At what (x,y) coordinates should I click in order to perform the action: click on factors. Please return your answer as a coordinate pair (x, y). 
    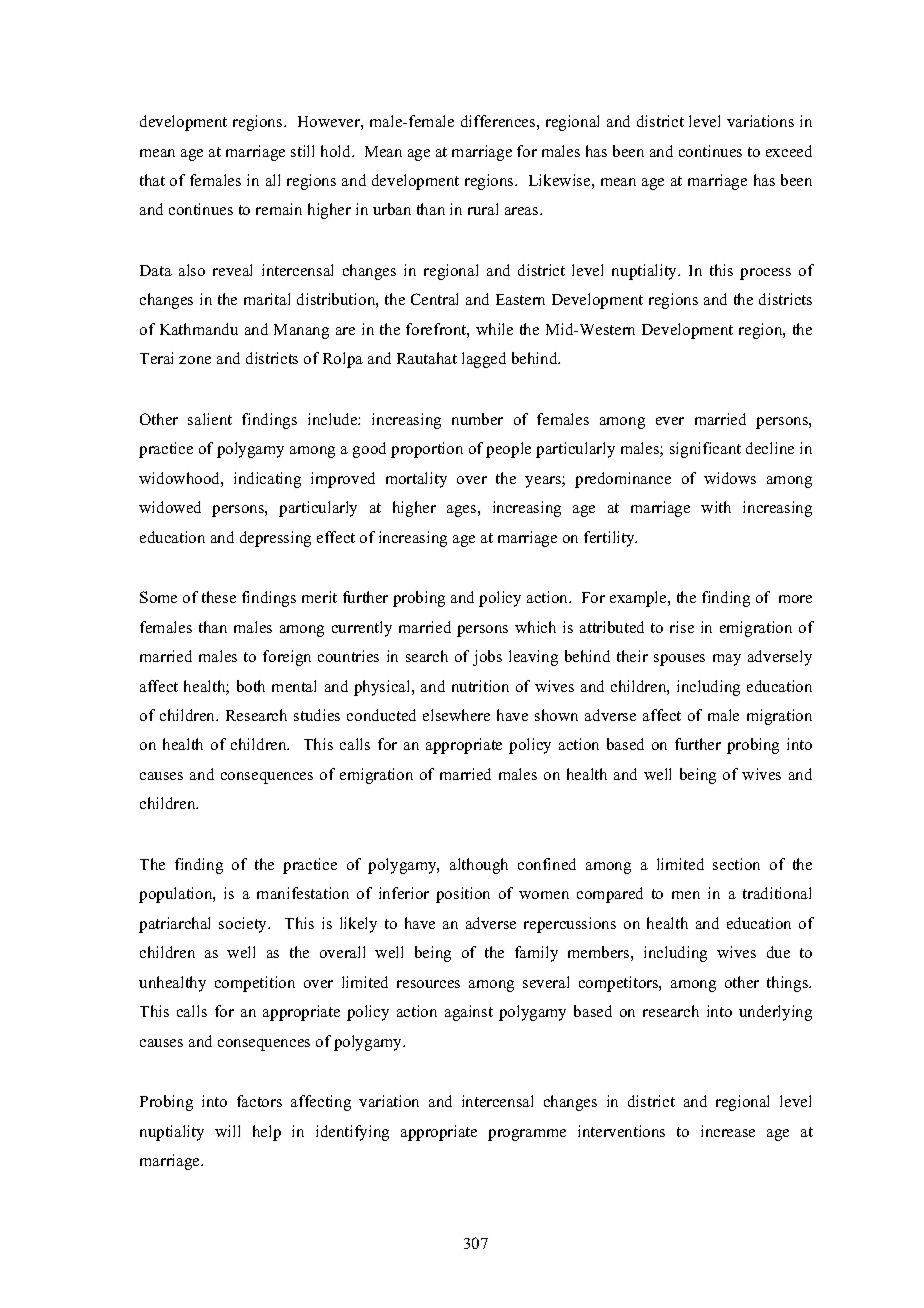
    Looking at the image, I should click on (259, 1101).
